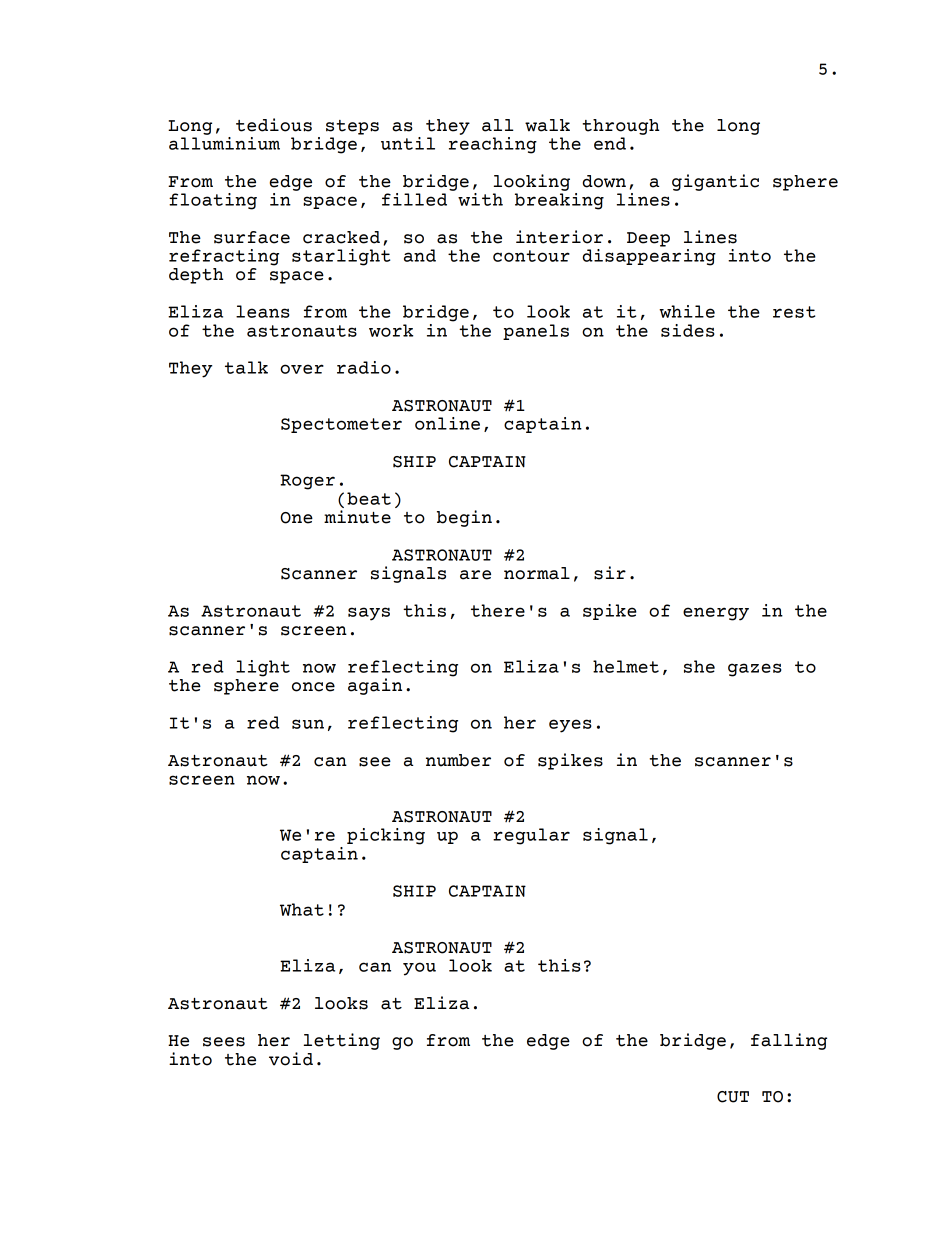 This screenshot has width=952, height=1233. Describe the element at coordinates (274, 125) in the screenshot. I see `tedious` at that location.
